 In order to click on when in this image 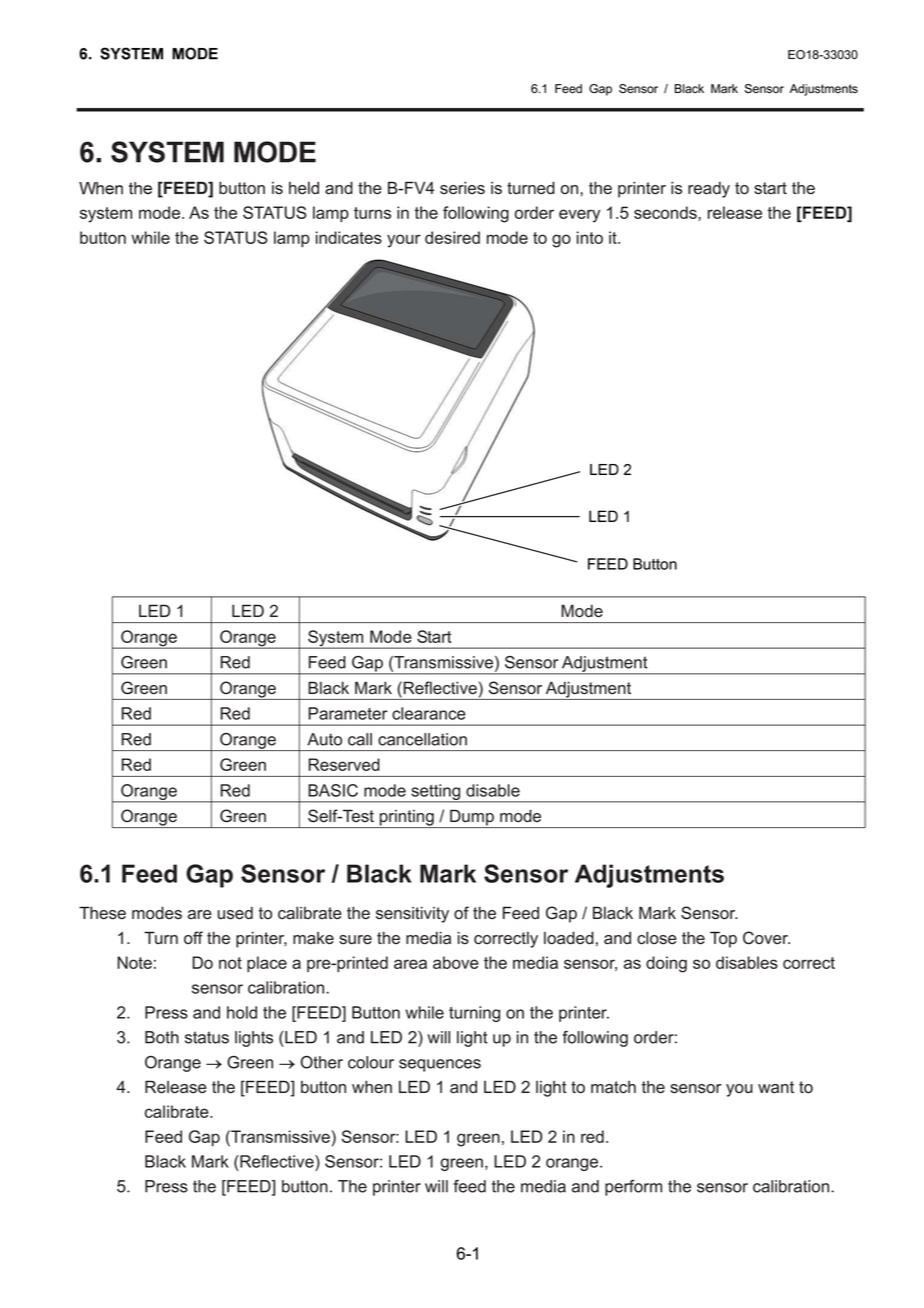, I will do `click(372, 1087)`.
